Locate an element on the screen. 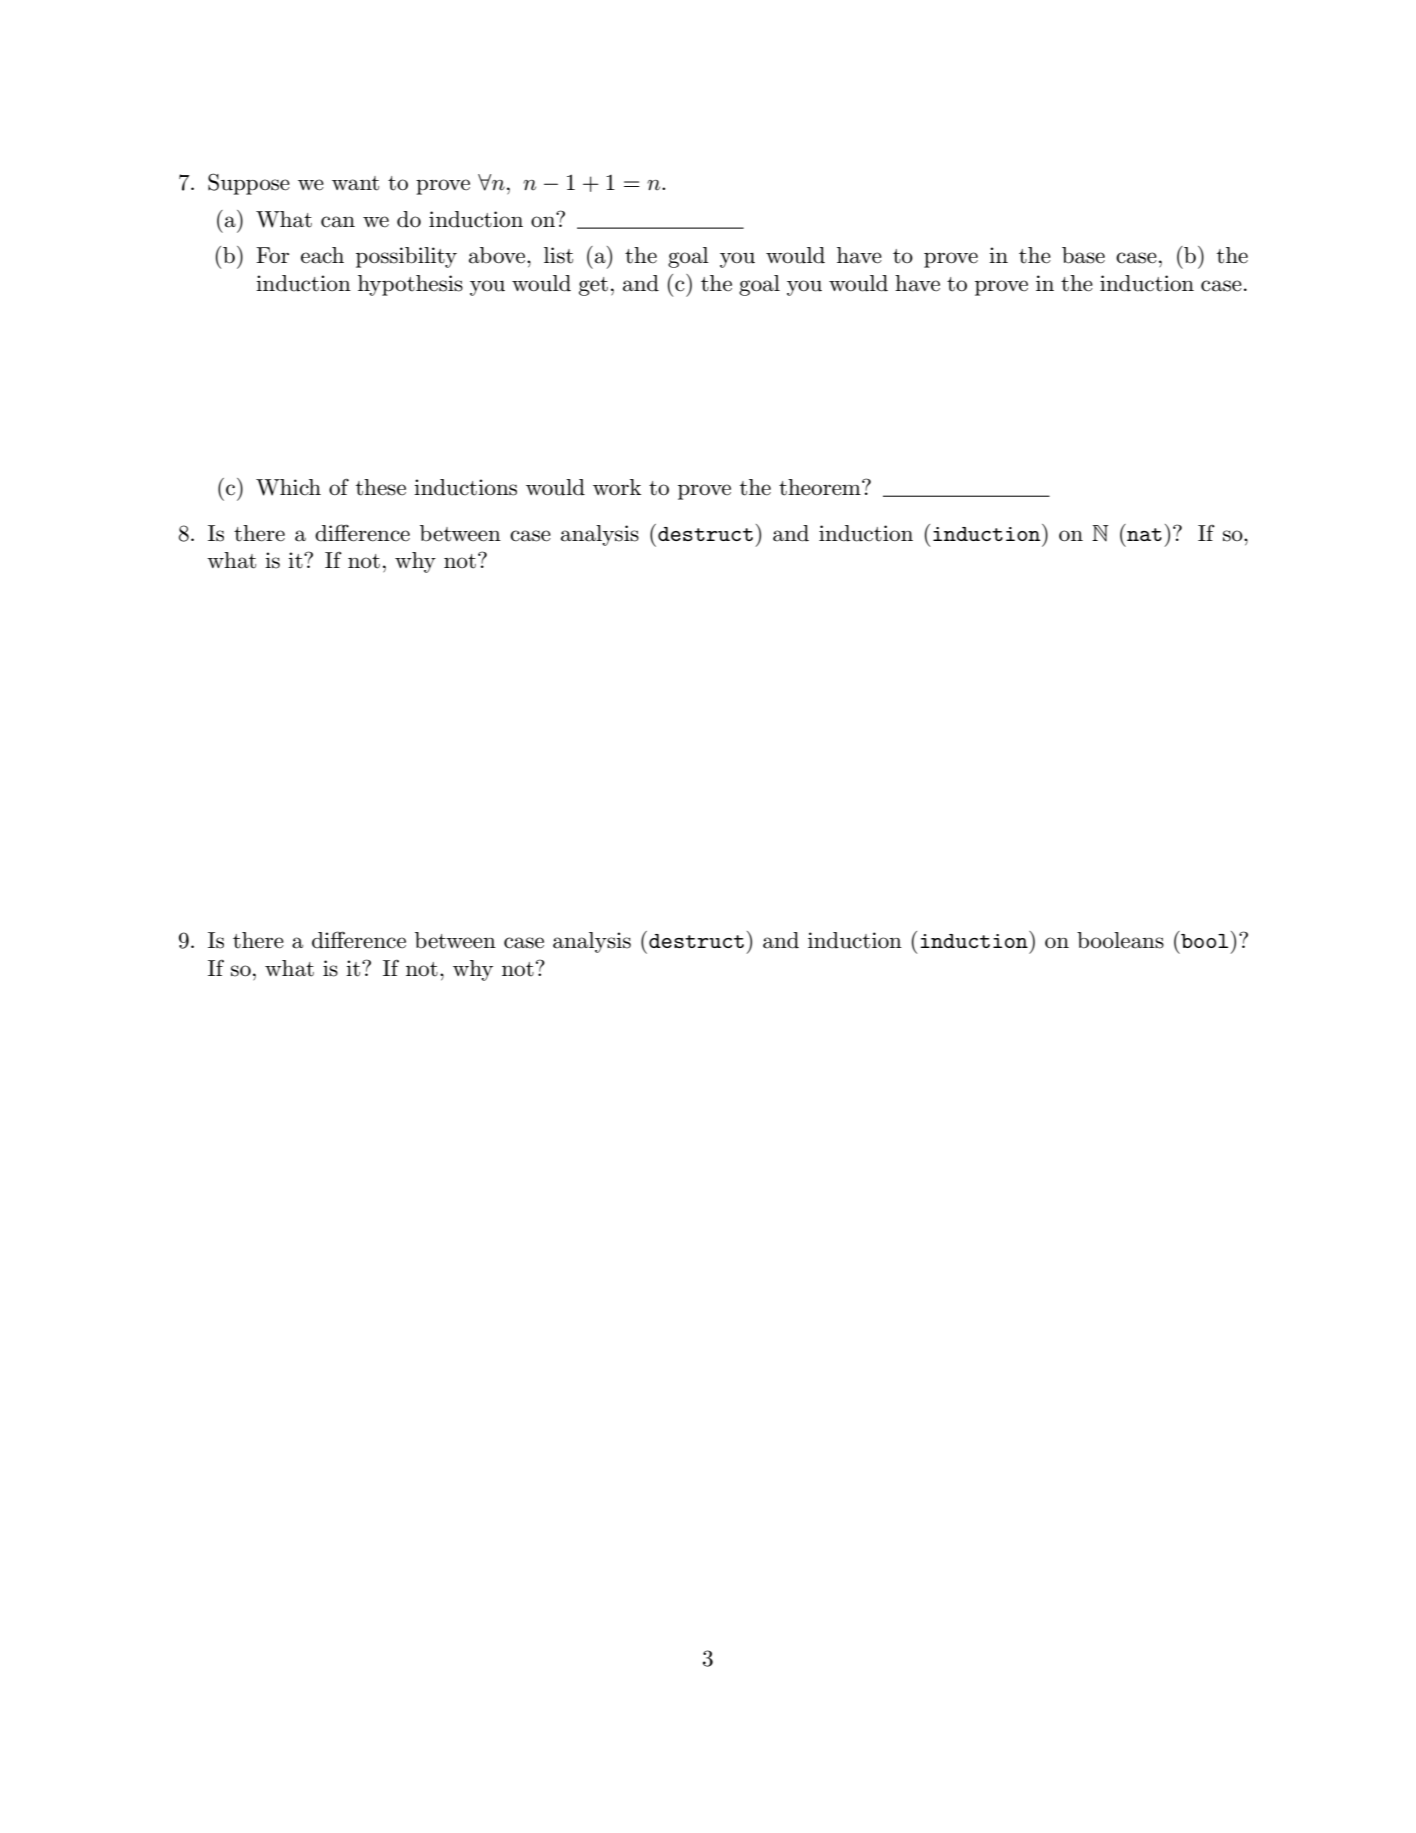  hypothesis is located at coordinates (410, 285).
